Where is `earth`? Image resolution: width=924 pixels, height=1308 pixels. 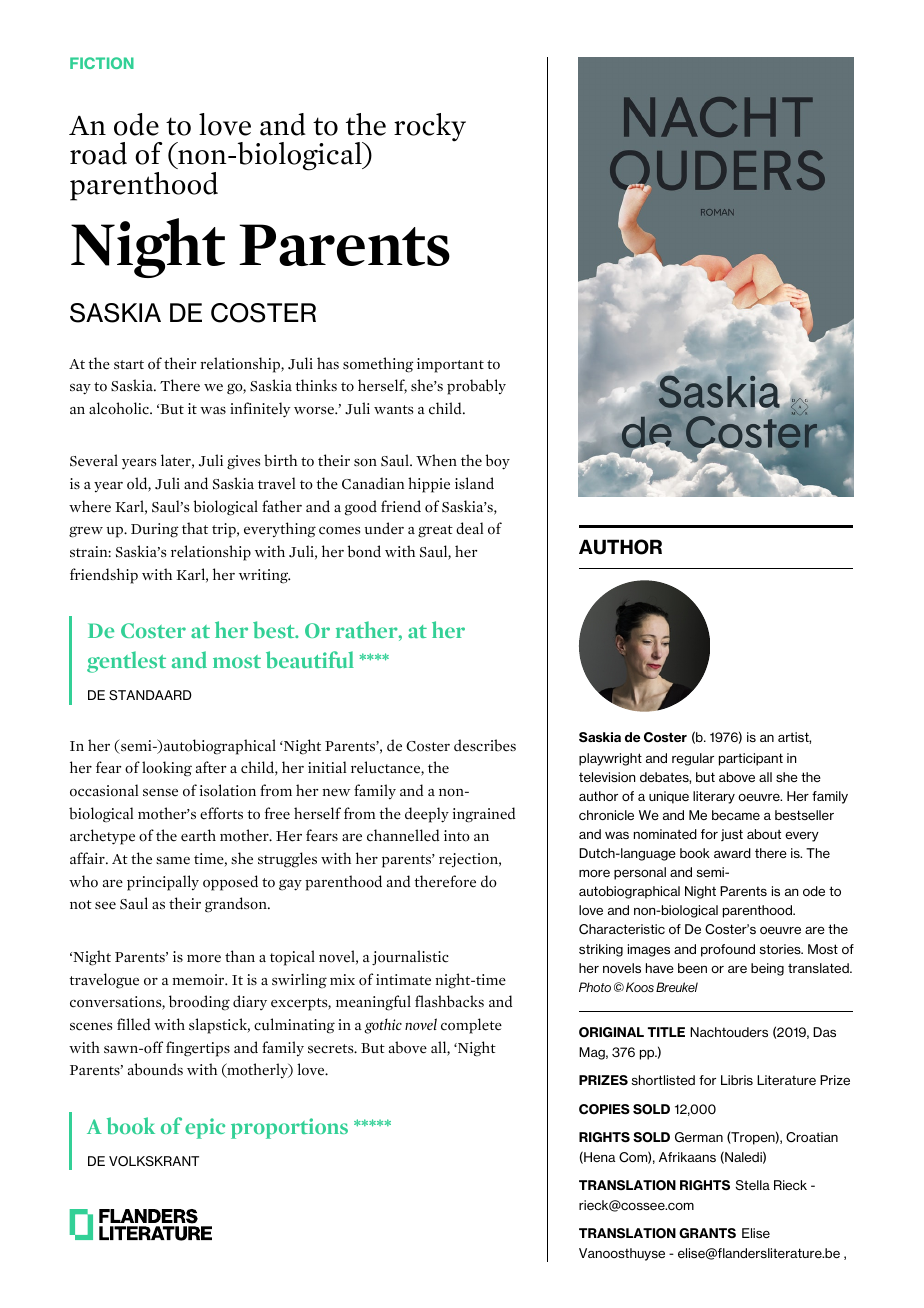 earth is located at coordinates (198, 835).
